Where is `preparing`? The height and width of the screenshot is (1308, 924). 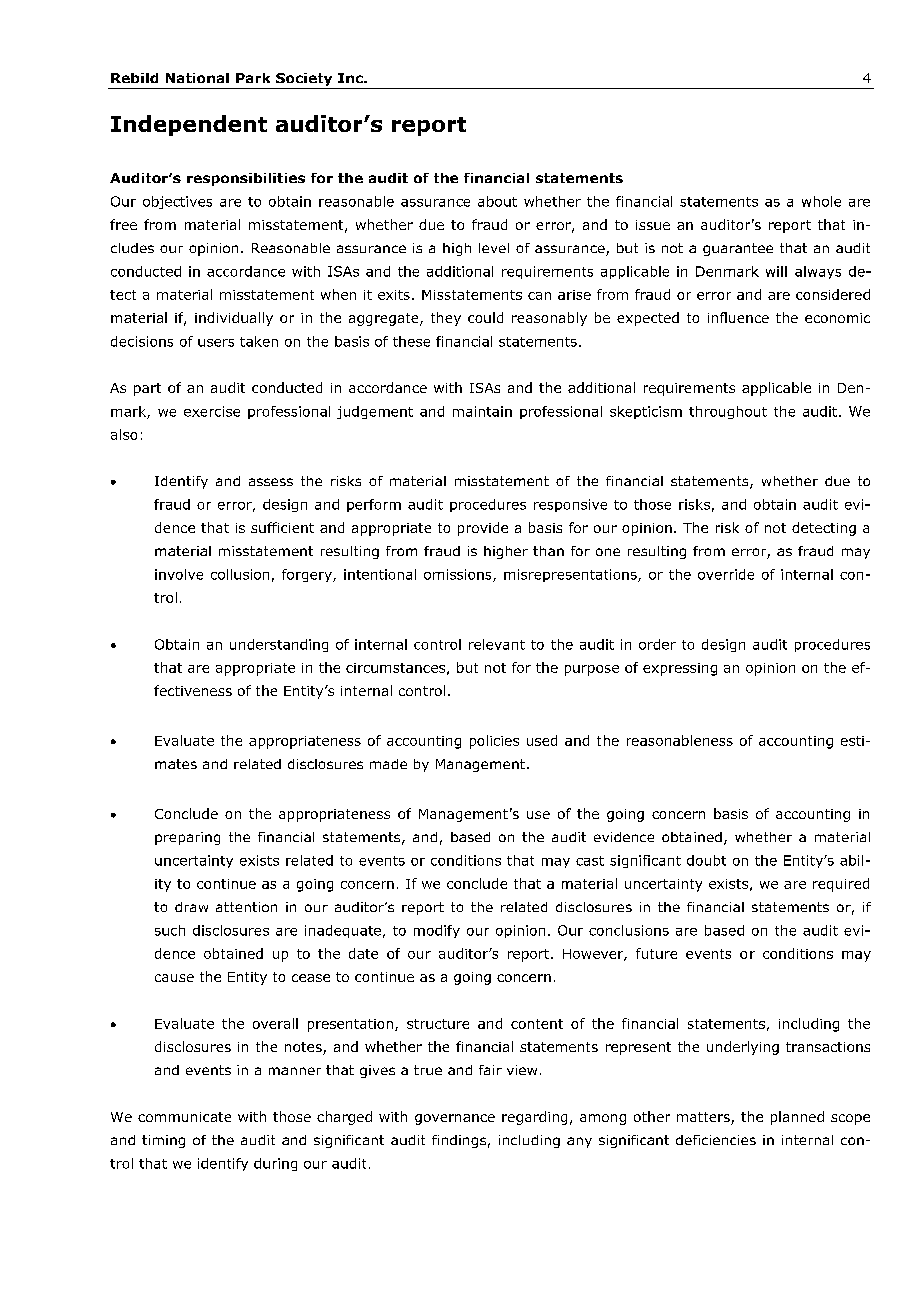 preparing is located at coordinates (187, 838).
